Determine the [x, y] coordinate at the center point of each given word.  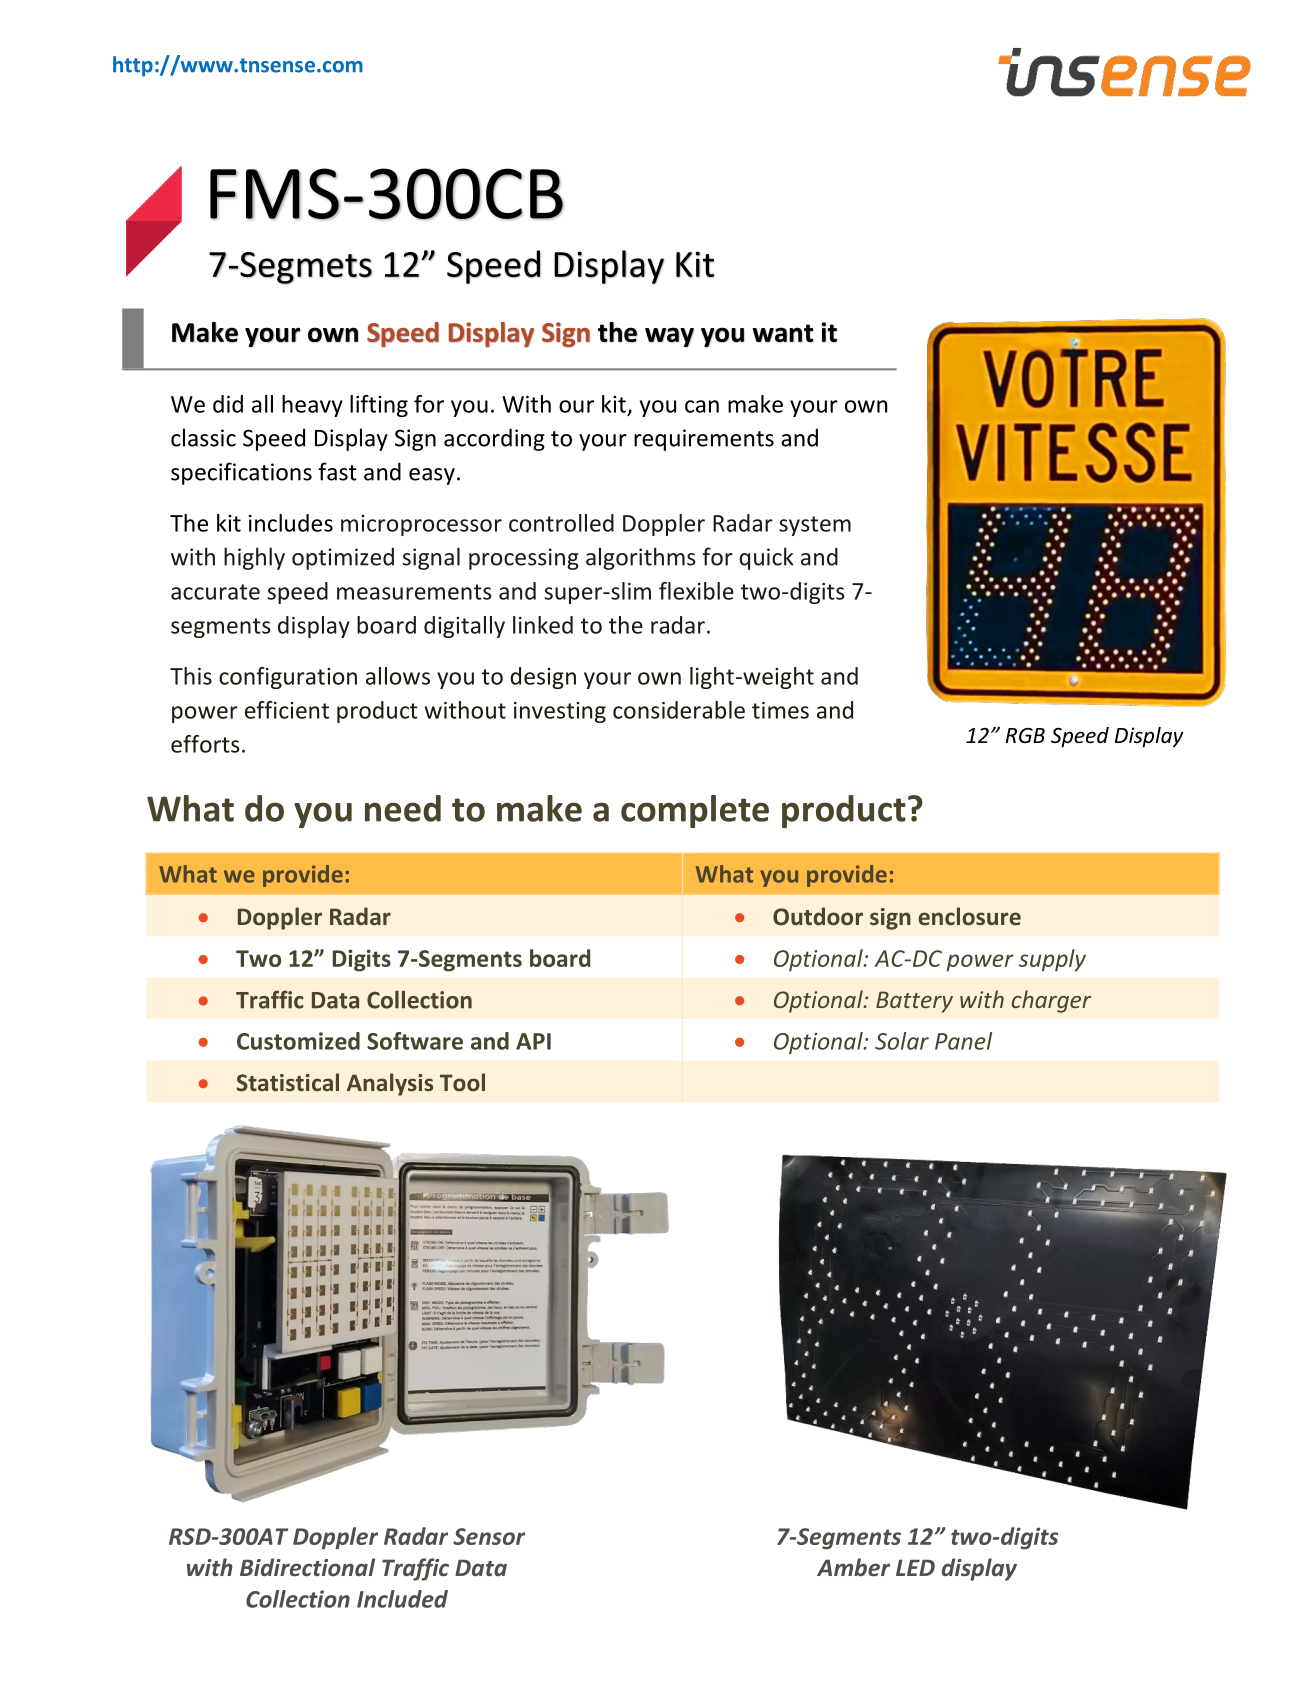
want [783, 333]
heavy [312, 406]
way [669, 337]
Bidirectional [307, 1567]
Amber [853, 1567]
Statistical [288, 1082]
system [815, 526]
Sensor [489, 1536]
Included [402, 1599]
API [533, 1041]
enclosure [969, 916]
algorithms [640, 558]
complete [695, 811]
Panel [963, 1041]
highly [254, 558]
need [403, 808]
